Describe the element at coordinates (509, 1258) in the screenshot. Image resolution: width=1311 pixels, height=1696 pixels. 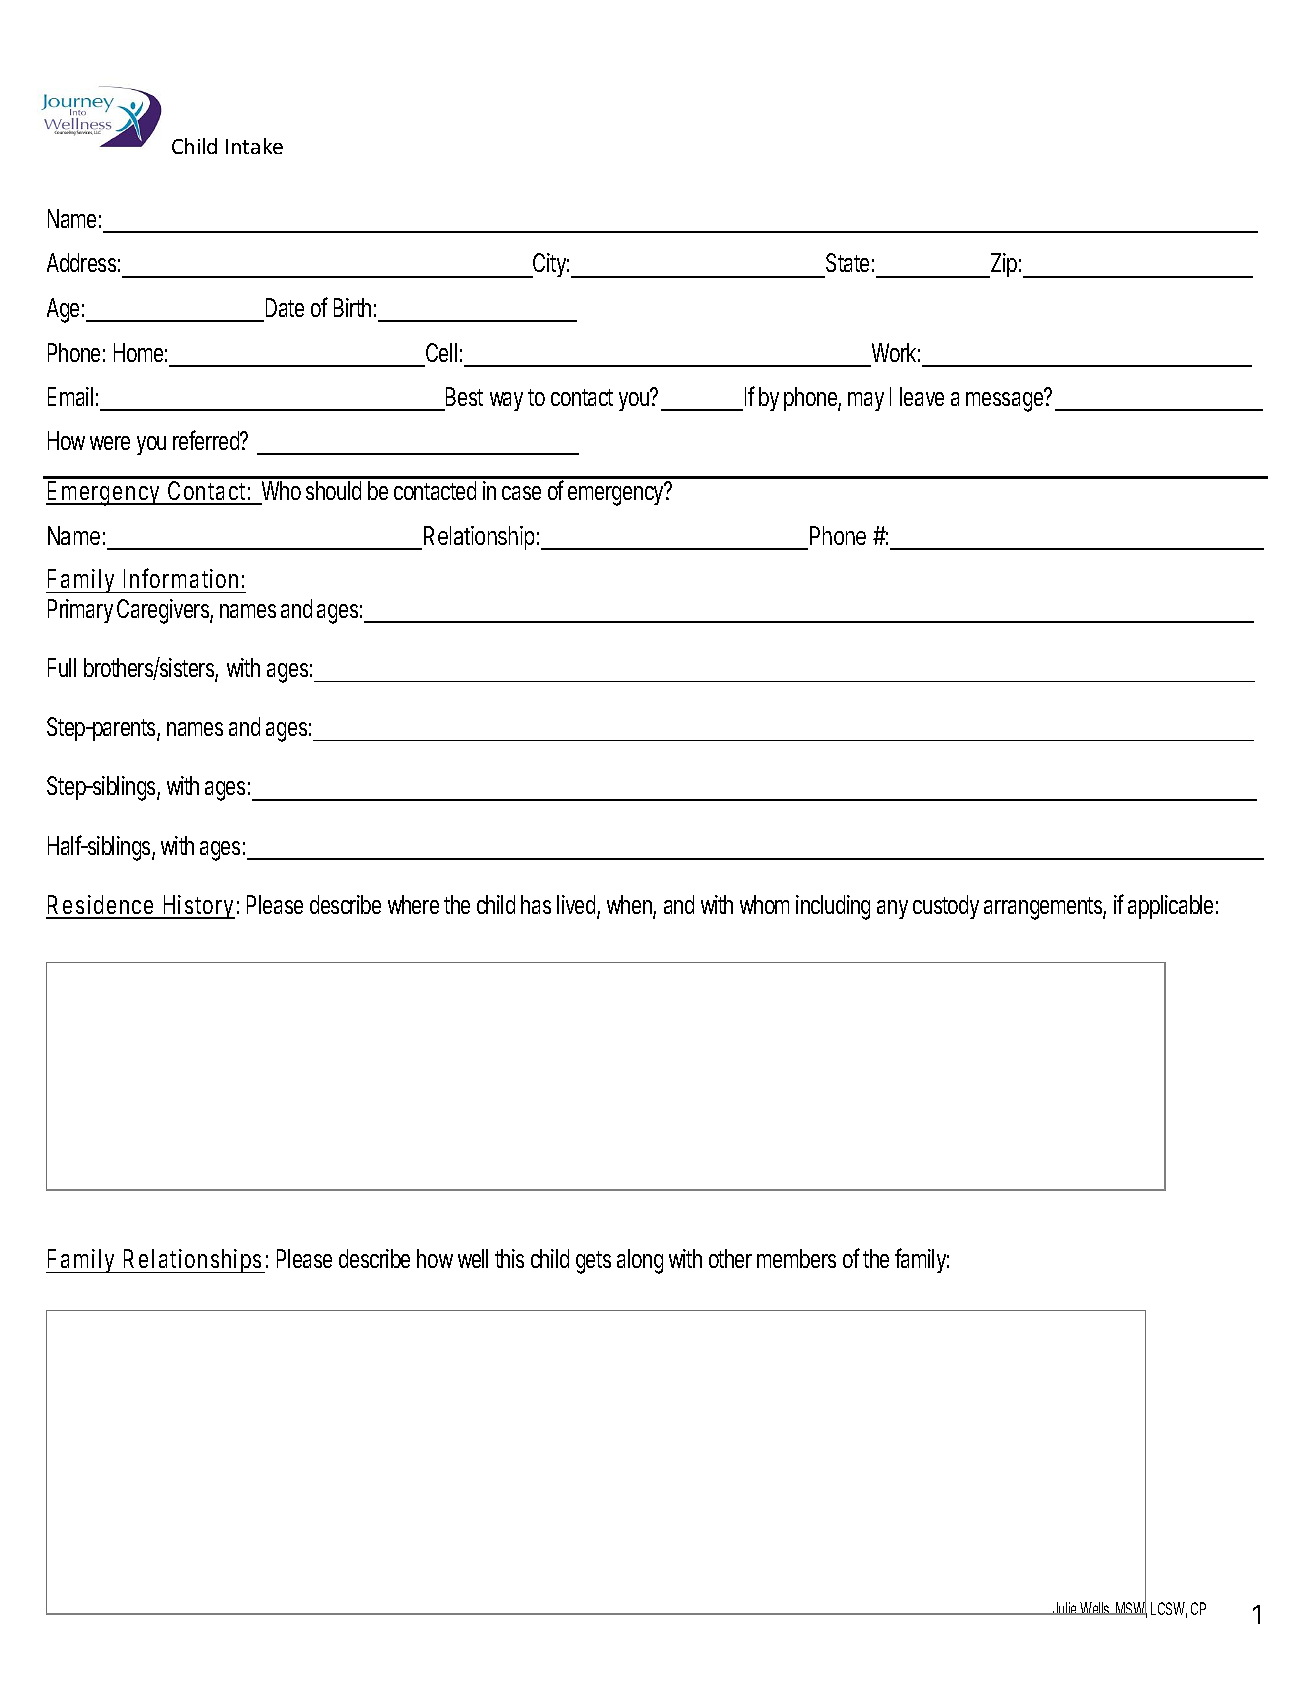
I see `this` at that location.
